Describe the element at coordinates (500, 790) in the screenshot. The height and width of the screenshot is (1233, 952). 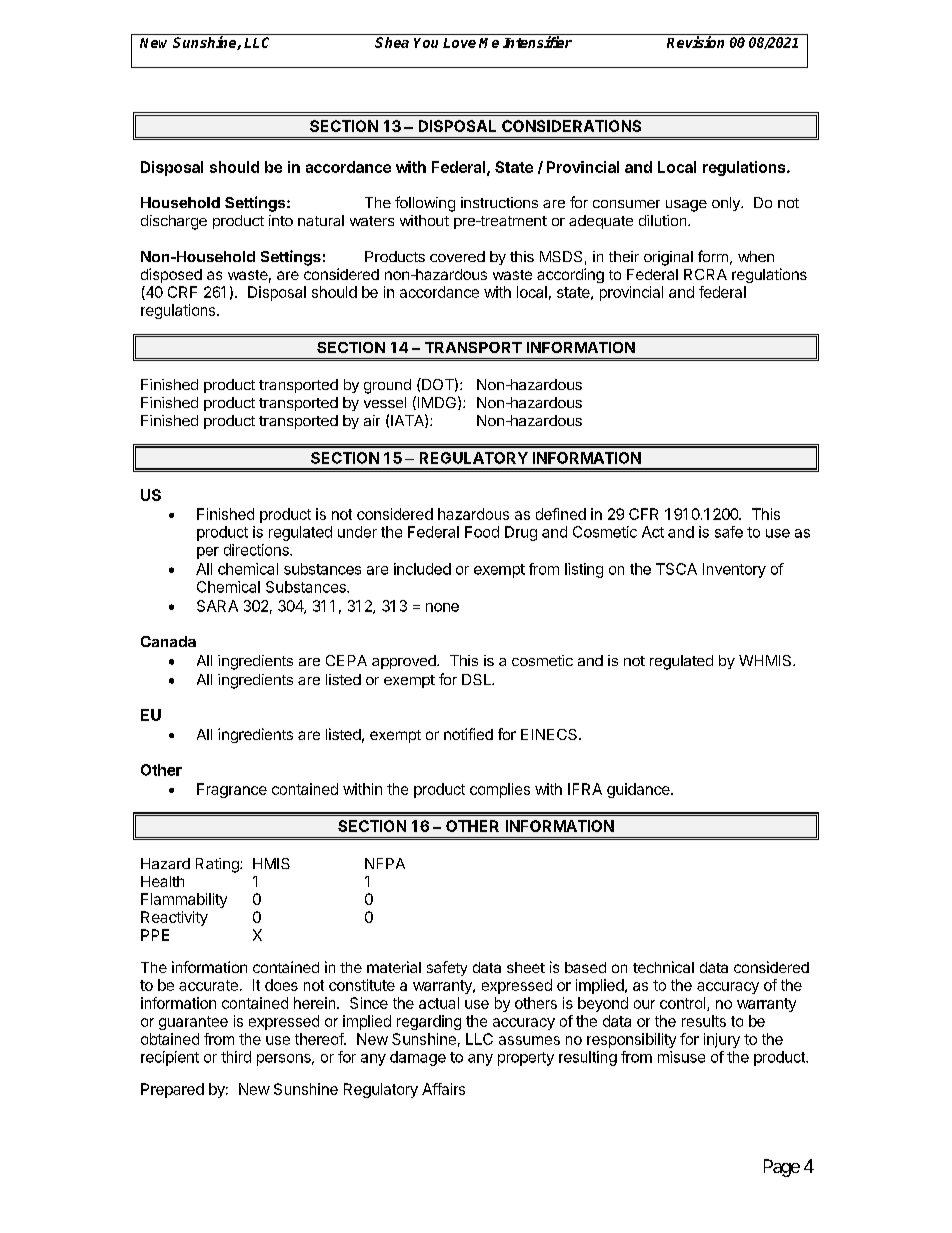
I see `complies` at that location.
